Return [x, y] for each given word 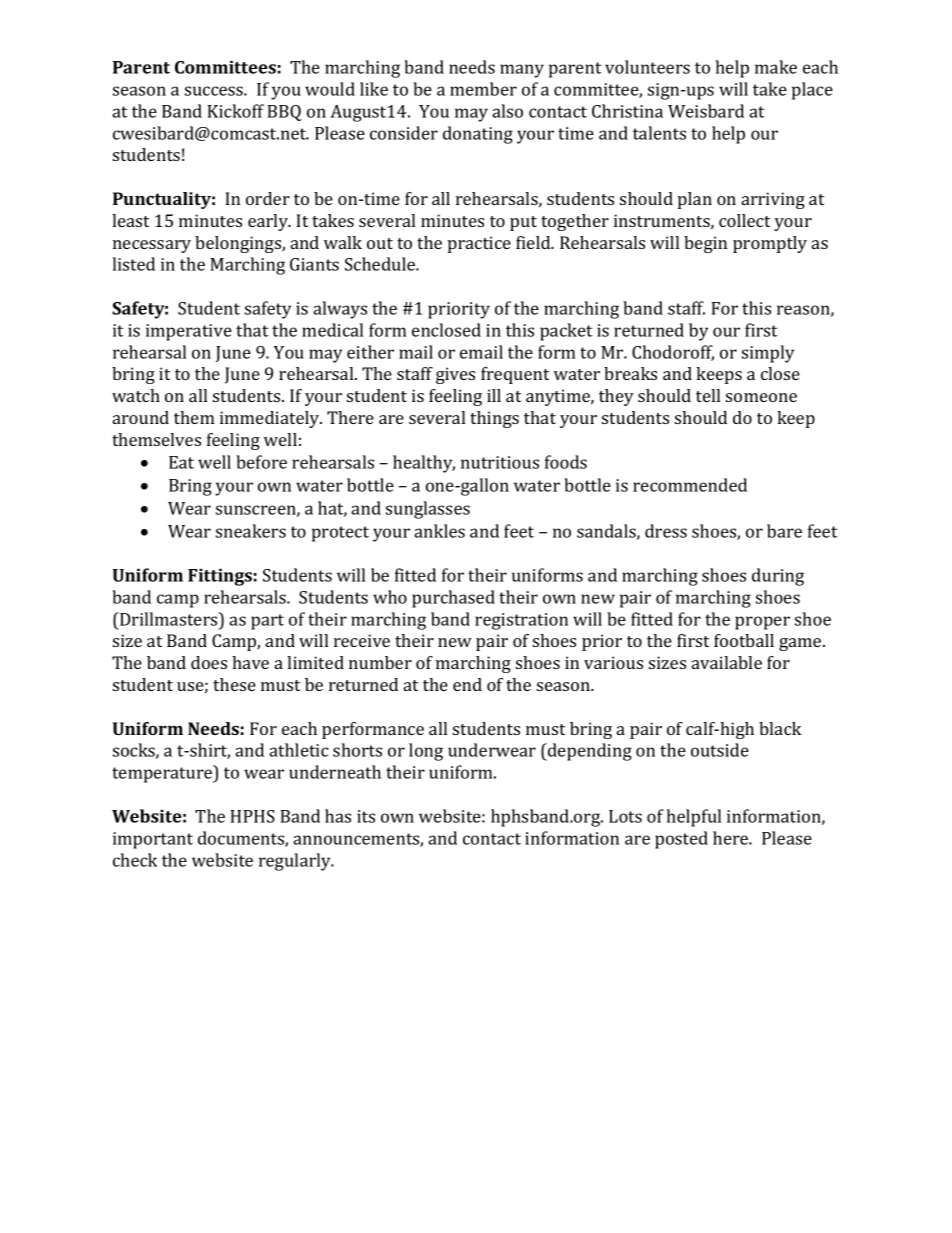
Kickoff [235, 111]
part [267, 622]
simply [768, 354]
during [778, 577]
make [776, 67]
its [366, 816]
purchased [453, 599]
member [483, 89]
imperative [189, 332]
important [153, 840]
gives [455, 375]
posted [681, 840]
